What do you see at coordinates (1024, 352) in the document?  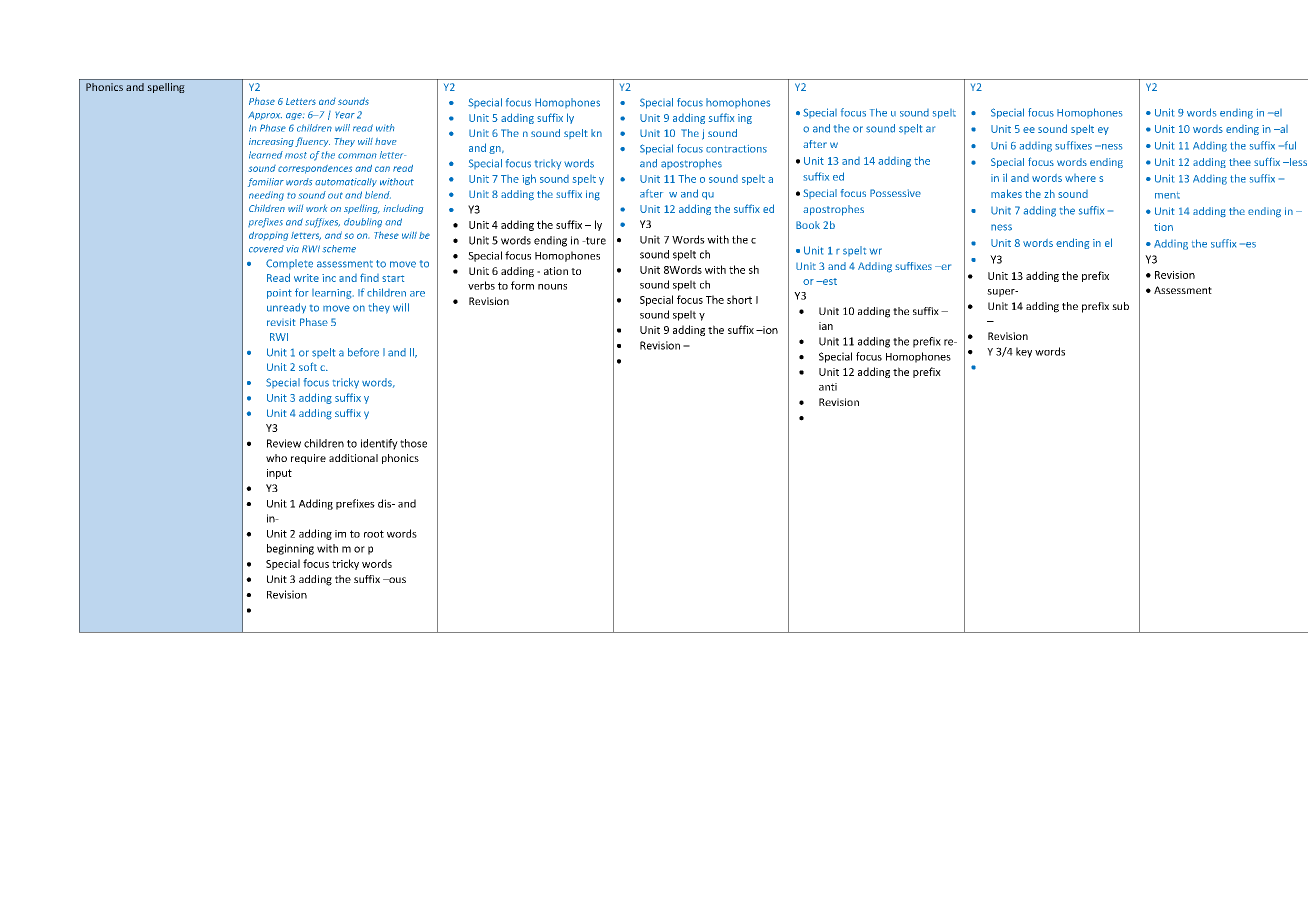 I see `key` at bounding box center [1024, 352].
